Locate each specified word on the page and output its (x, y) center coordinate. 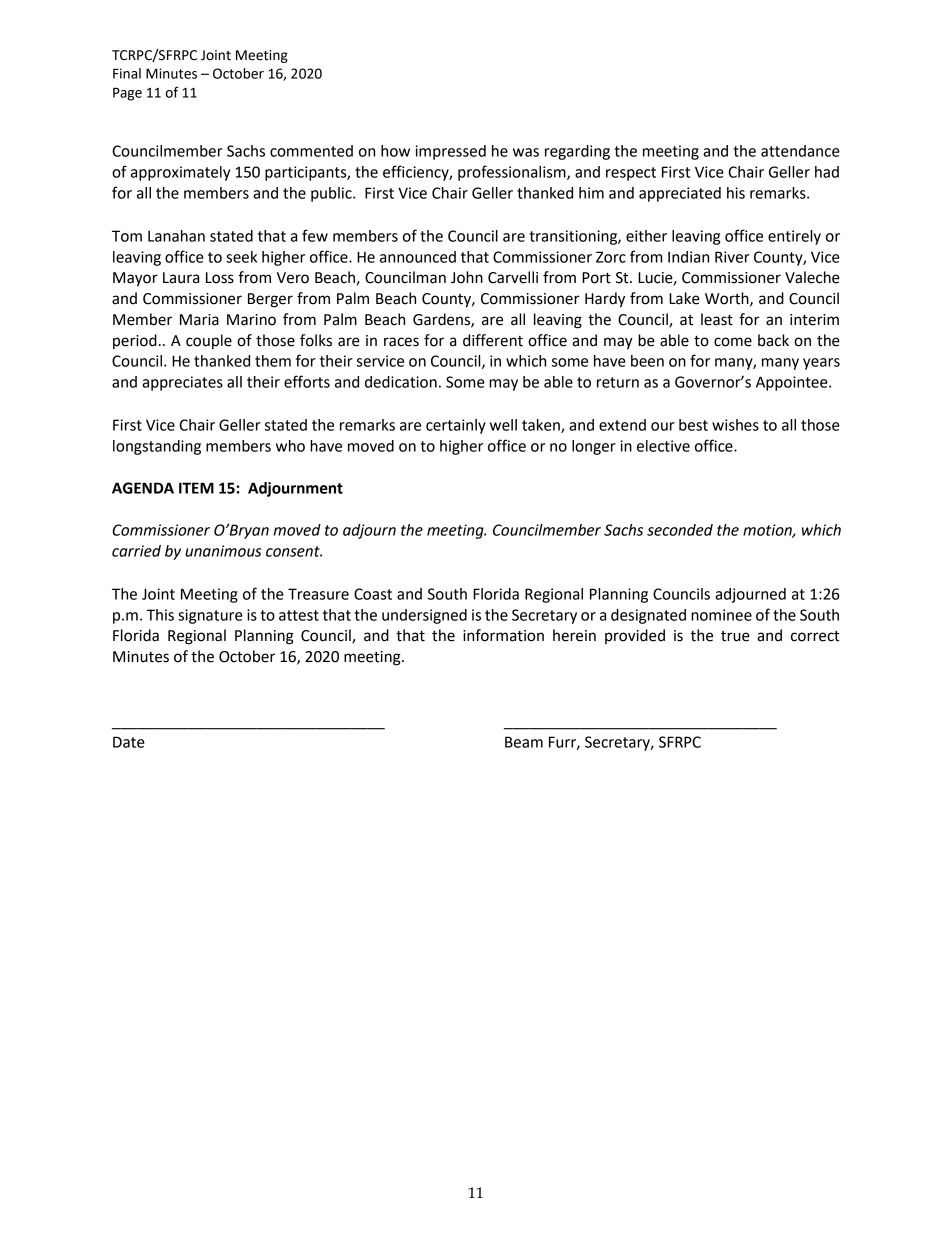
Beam (524, 742)
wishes (735, 425)
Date (129, 742)
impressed (450, 152)
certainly (456, 426)
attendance (800, 151)
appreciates (182, 383)
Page (127, 94)
